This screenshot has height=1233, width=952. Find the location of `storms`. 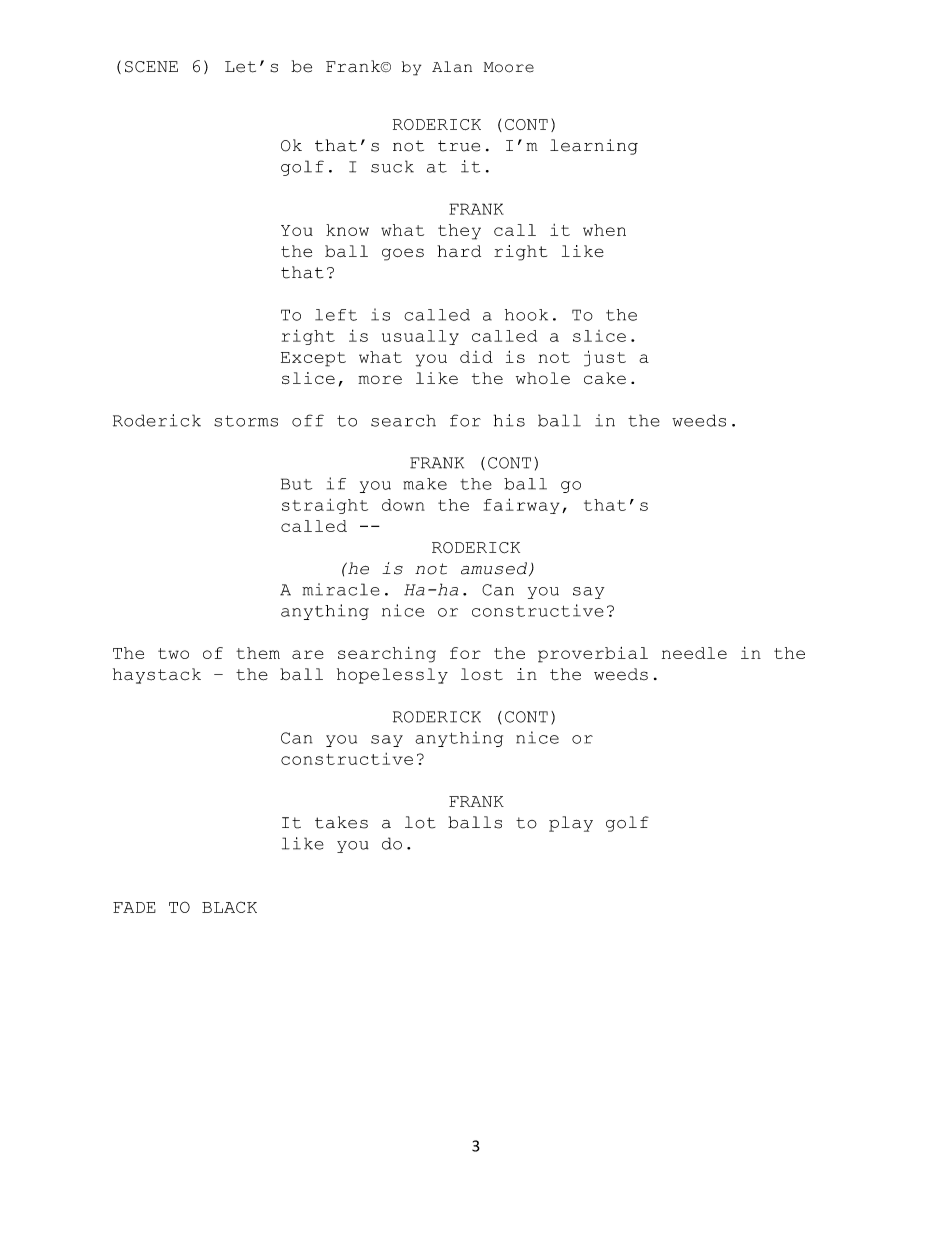

storms is located at coordinates (246, 421).
